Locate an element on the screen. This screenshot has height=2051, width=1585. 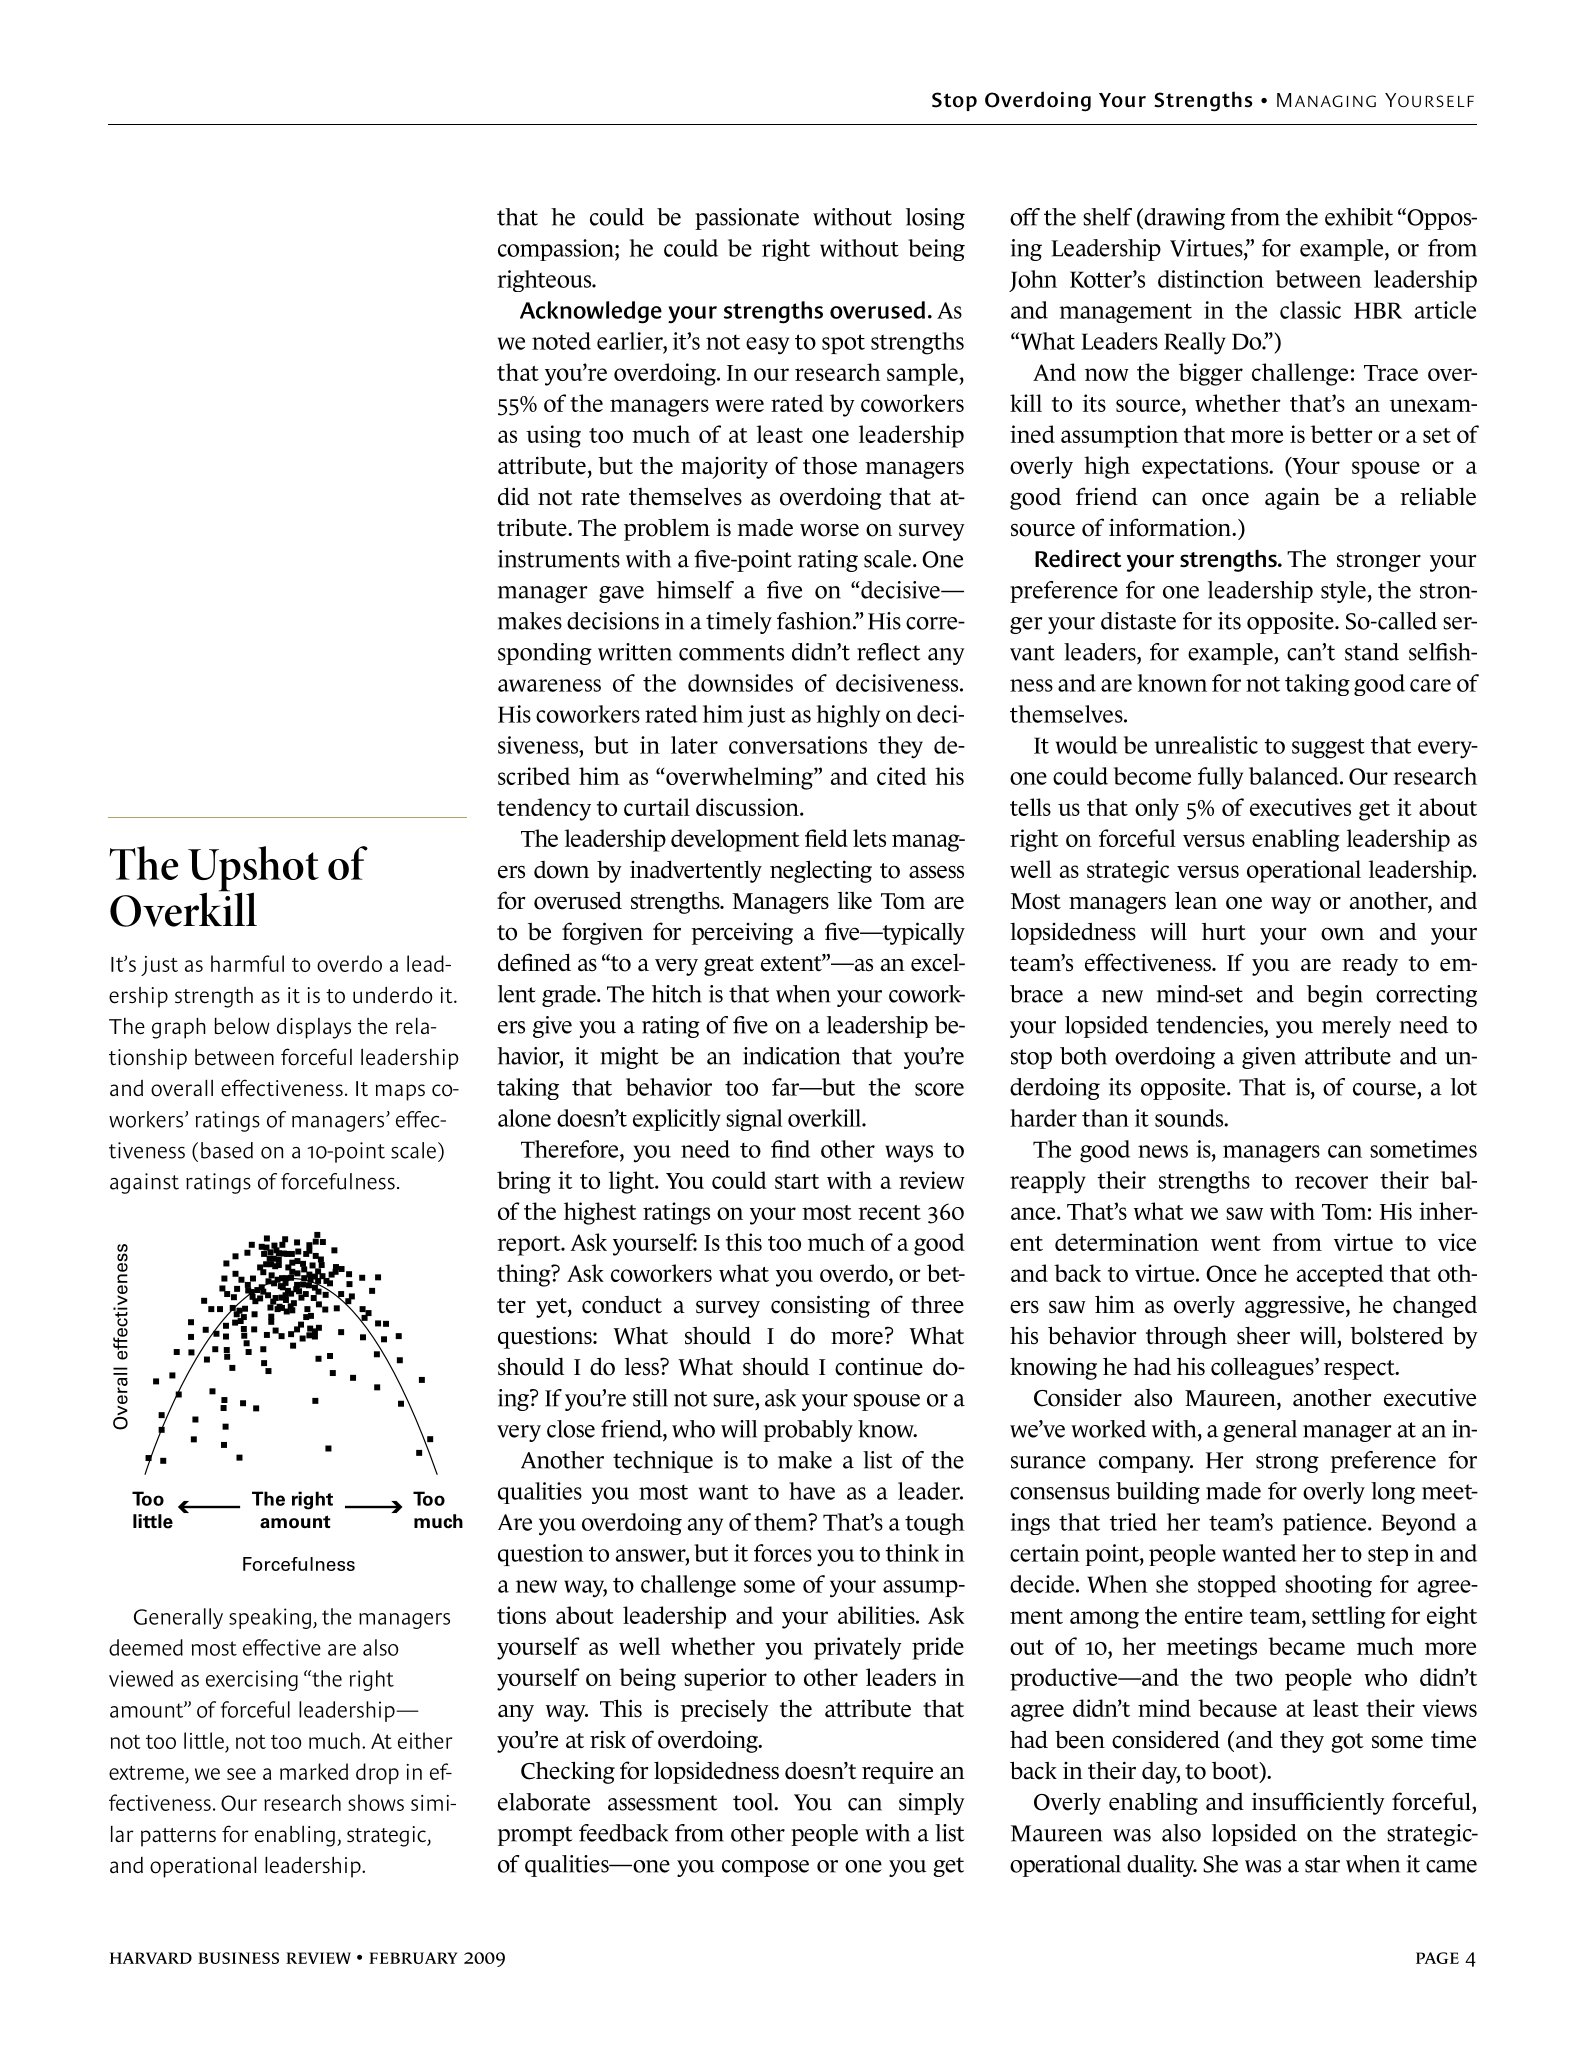
february is located at coordinates (413, 1958).
